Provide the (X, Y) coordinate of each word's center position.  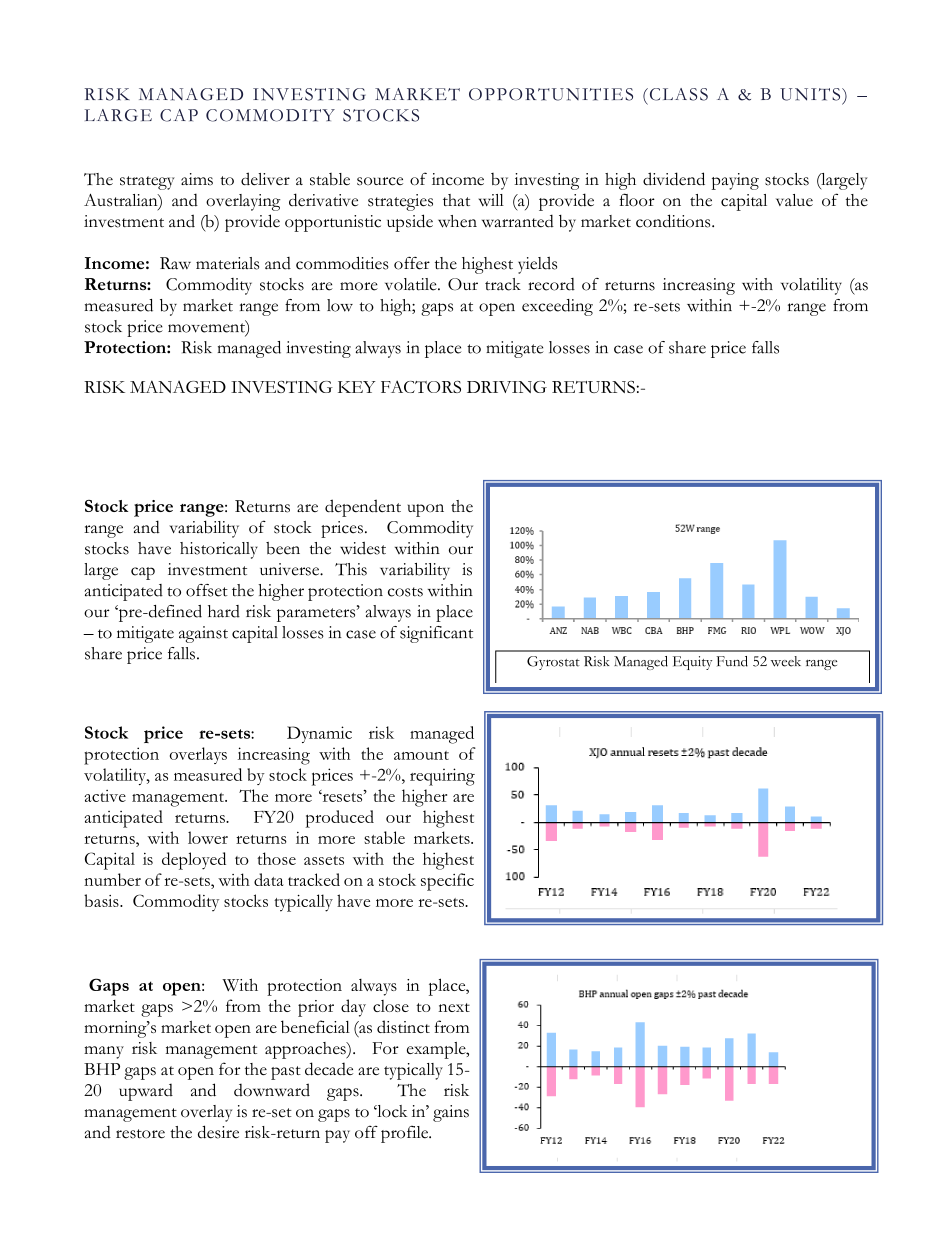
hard (224, 611)
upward (146, 1092)
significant (436, 634)
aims (197, 179)
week (786, 661)
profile (406, 1134)
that (456, 200)
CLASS (677, 94)
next (454, 1007)
